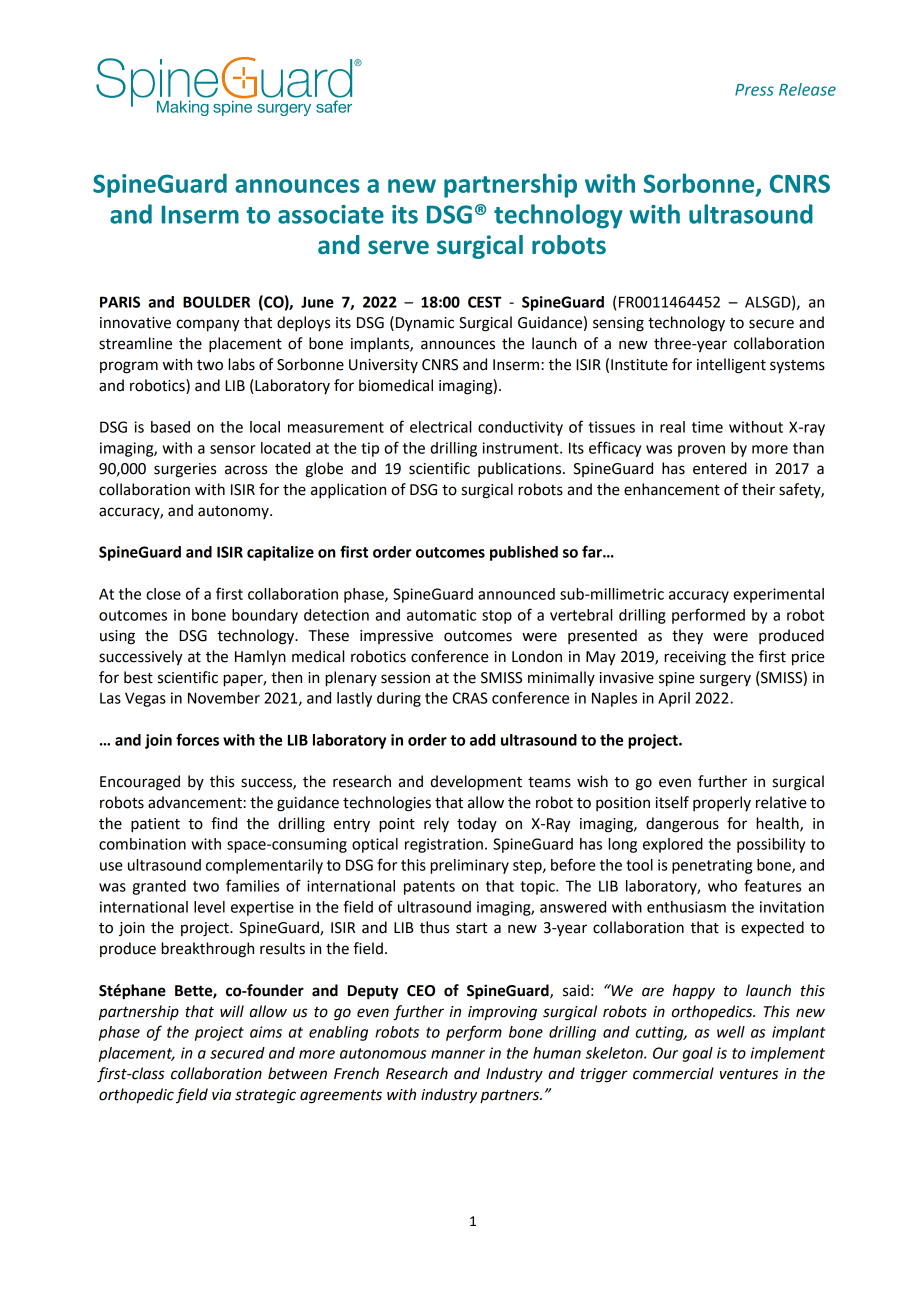 The height and width of the image is (1308, 924). Describe the element at coordinates (331, 214) in the image. I see `associate` at that location.
